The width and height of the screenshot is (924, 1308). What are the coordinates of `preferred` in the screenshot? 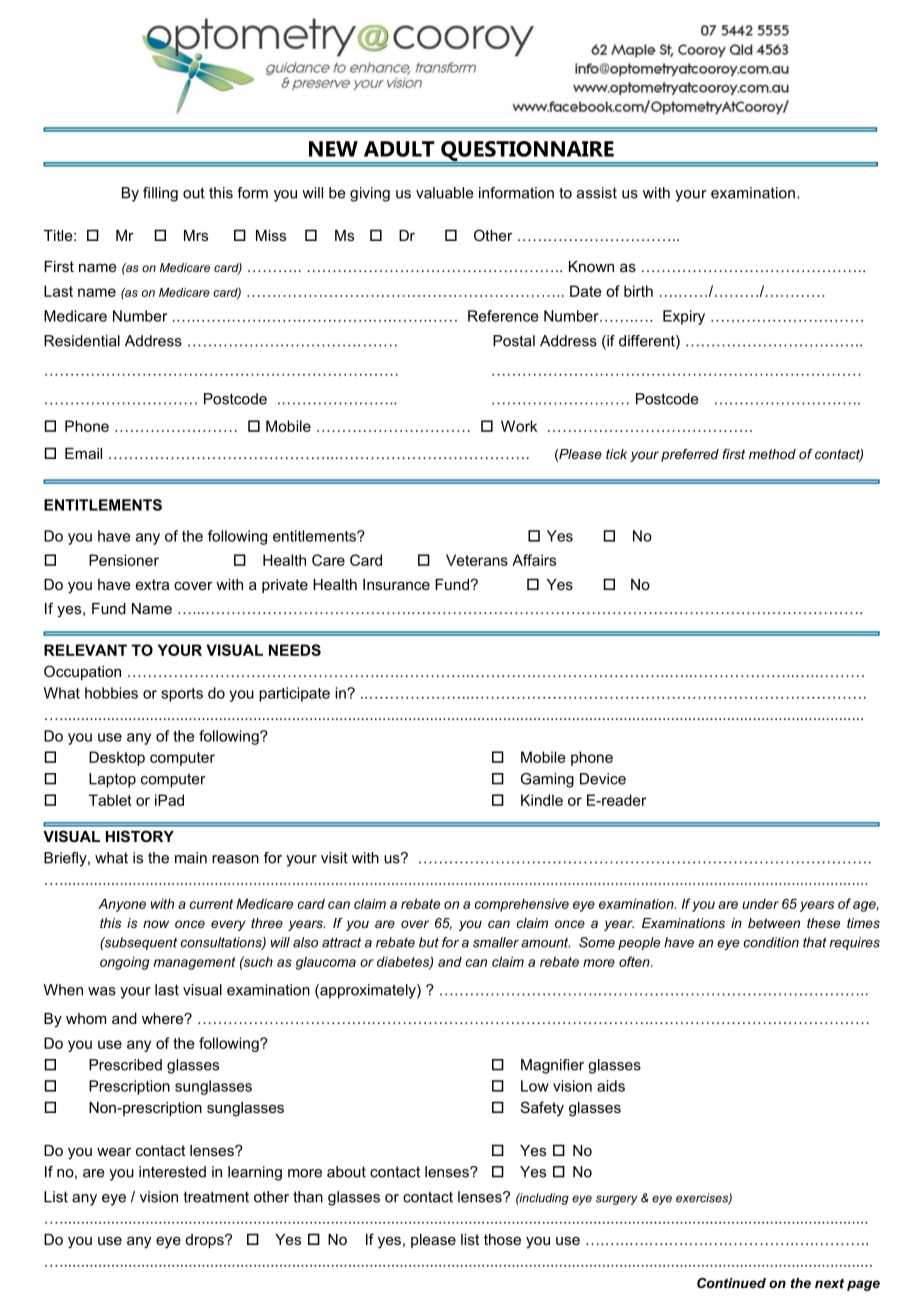 It's located at (690, 455).
